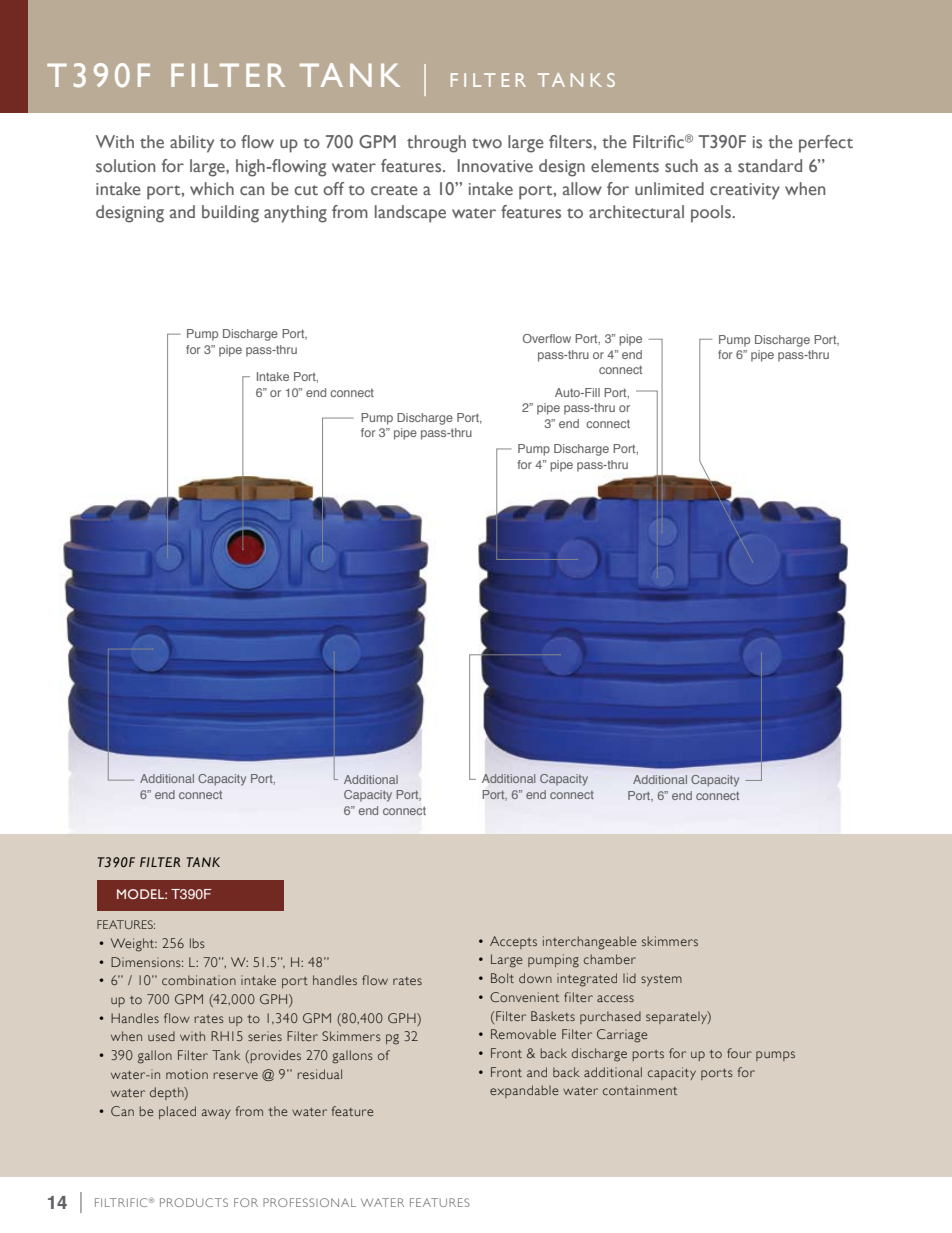  What do you see at coordinates (230, 214) in the page?
I see `building` at bounding box center [230, 214].
